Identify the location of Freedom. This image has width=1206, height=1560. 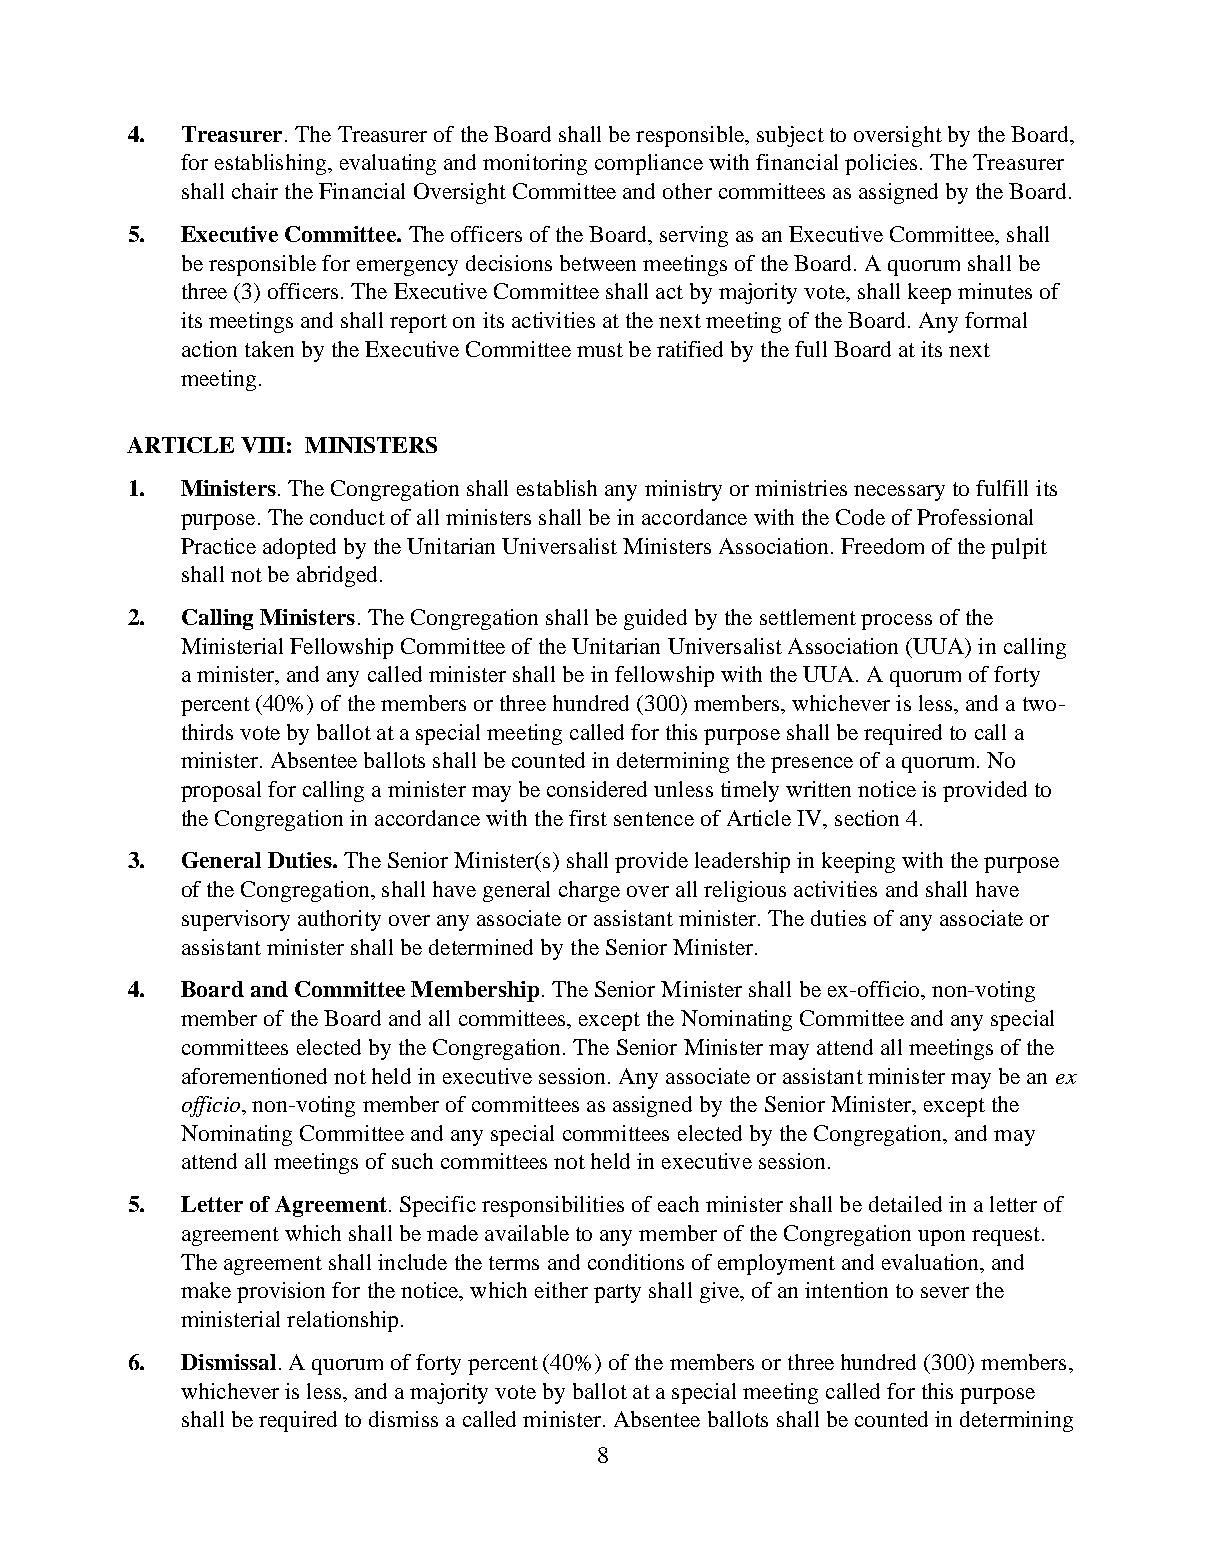
(882, 546).
